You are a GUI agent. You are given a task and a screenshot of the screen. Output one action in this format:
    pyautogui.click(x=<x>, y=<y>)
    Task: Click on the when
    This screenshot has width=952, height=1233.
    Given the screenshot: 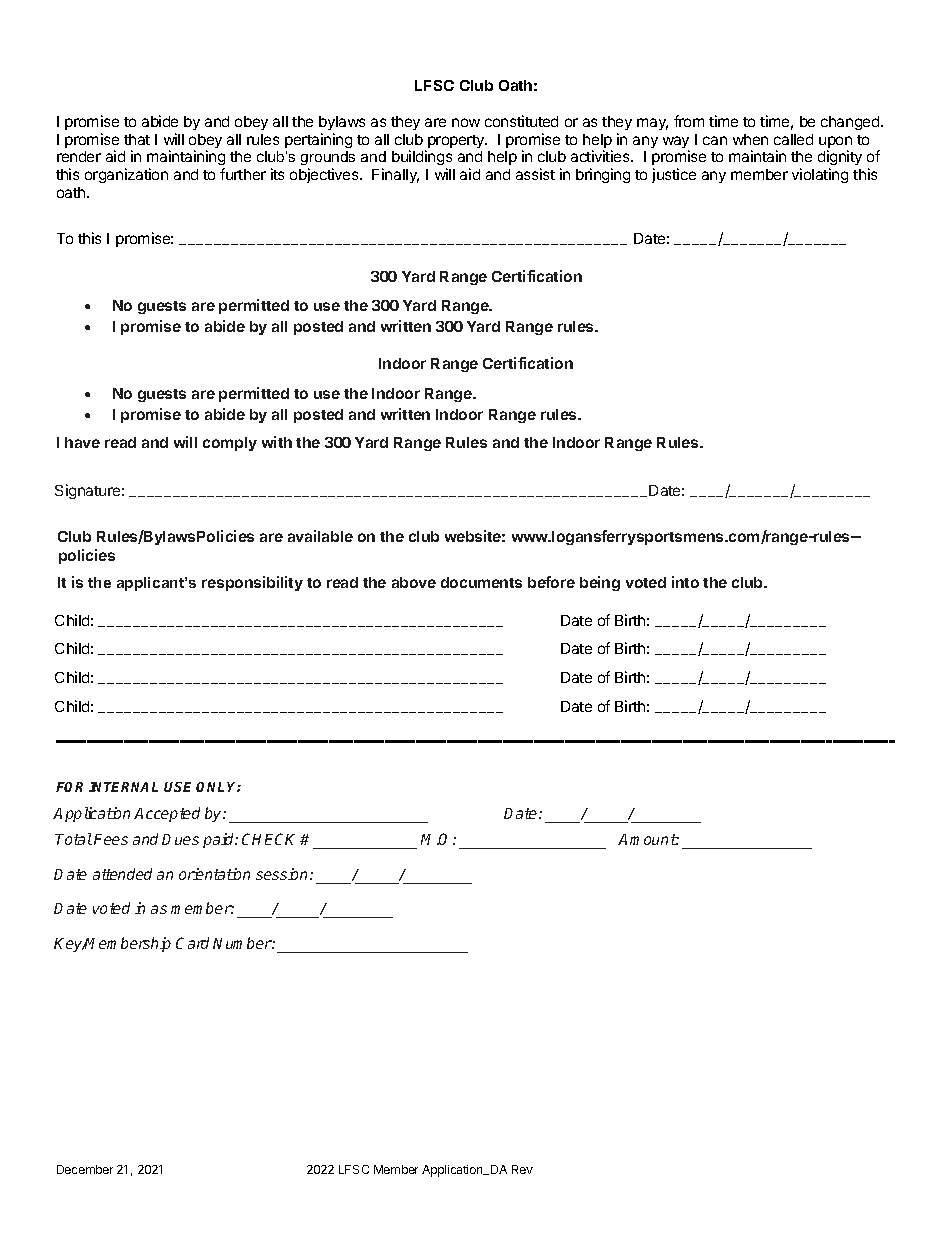 What is the action you would take?
    pyautogui.click(x=750, y=139)
